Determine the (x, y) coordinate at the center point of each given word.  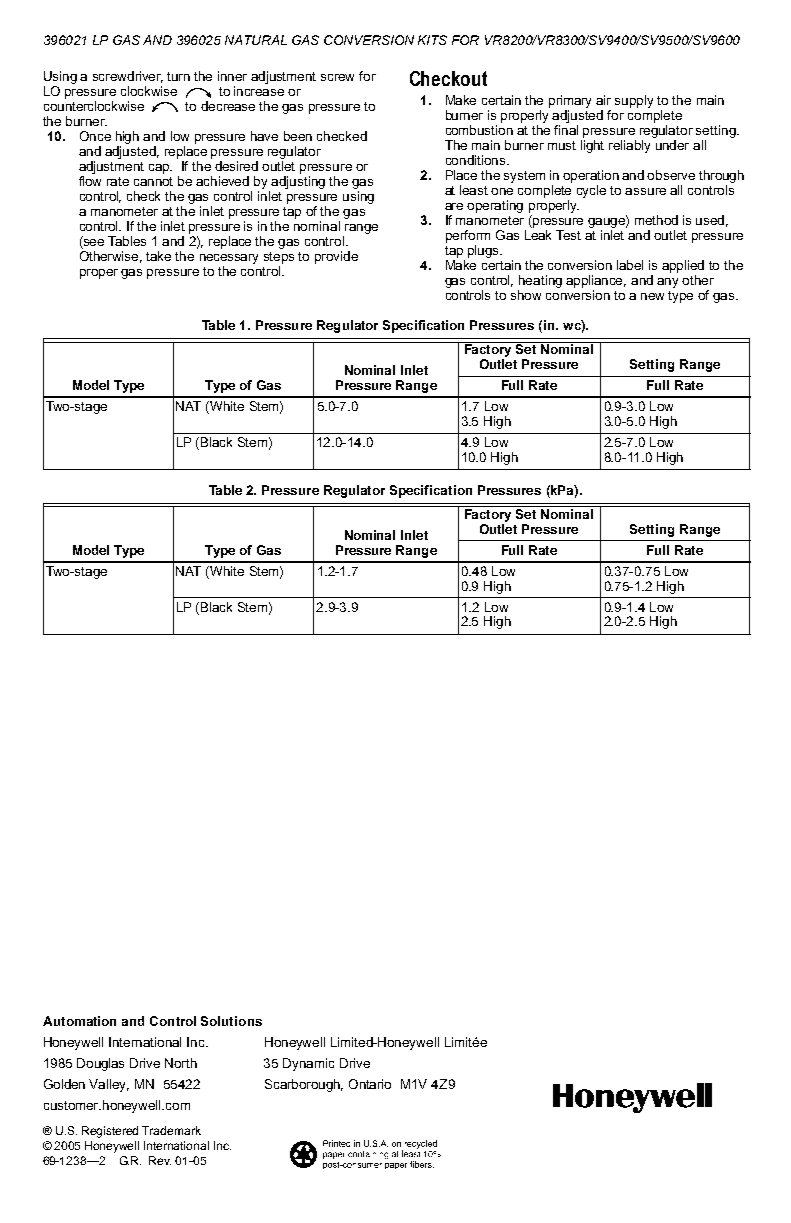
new (652, 296)
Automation (79, 1021)
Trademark (171, 1130)
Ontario (370, 1084)
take (158, 256)
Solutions (231, 1021)
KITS (432, 40)
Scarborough (304, 1085)
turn (178, 76)
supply (634, 101)
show (526, 295)
